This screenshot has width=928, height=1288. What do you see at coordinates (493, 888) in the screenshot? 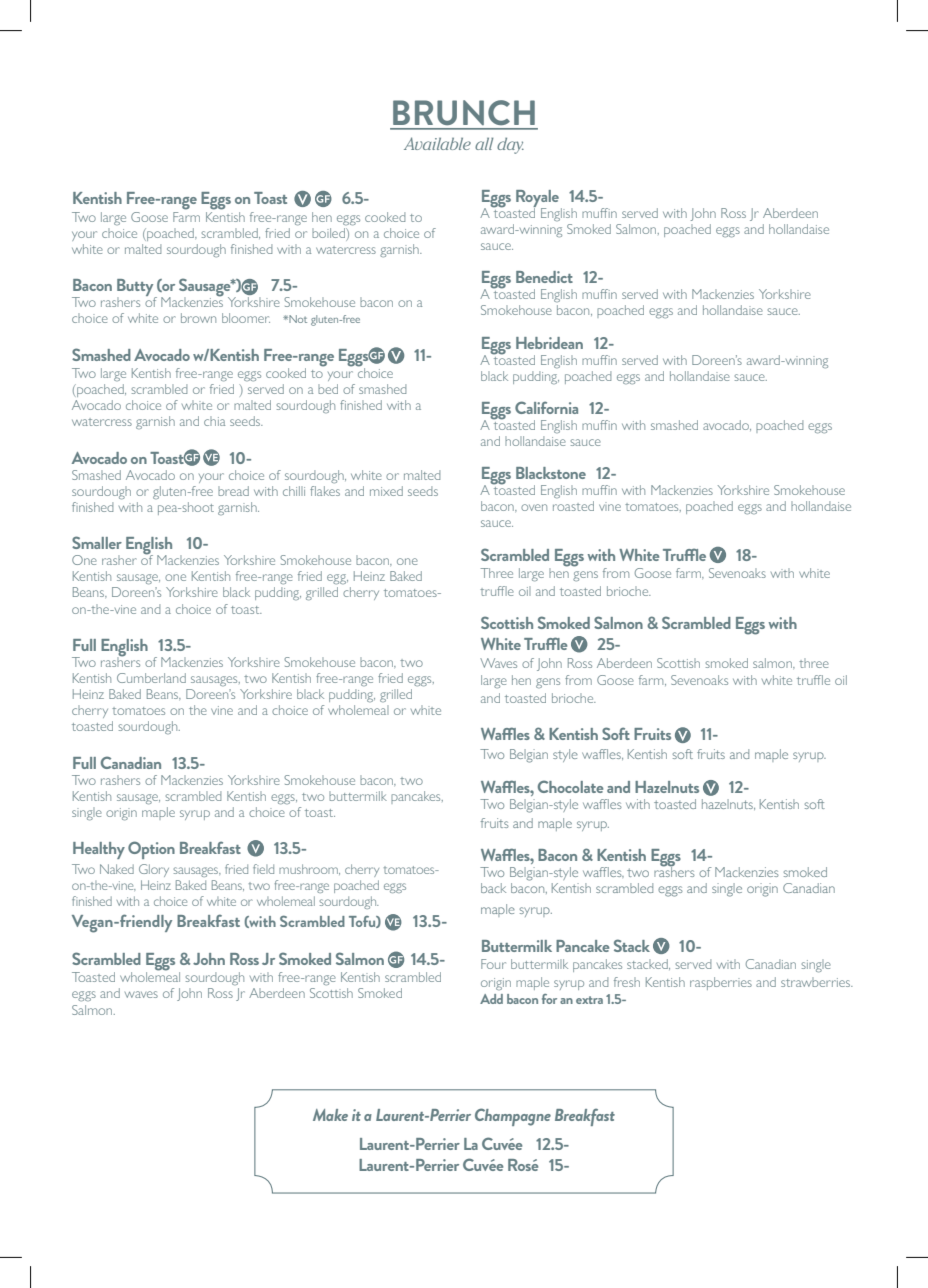
I see `back` at bounding box center [493, 888].
